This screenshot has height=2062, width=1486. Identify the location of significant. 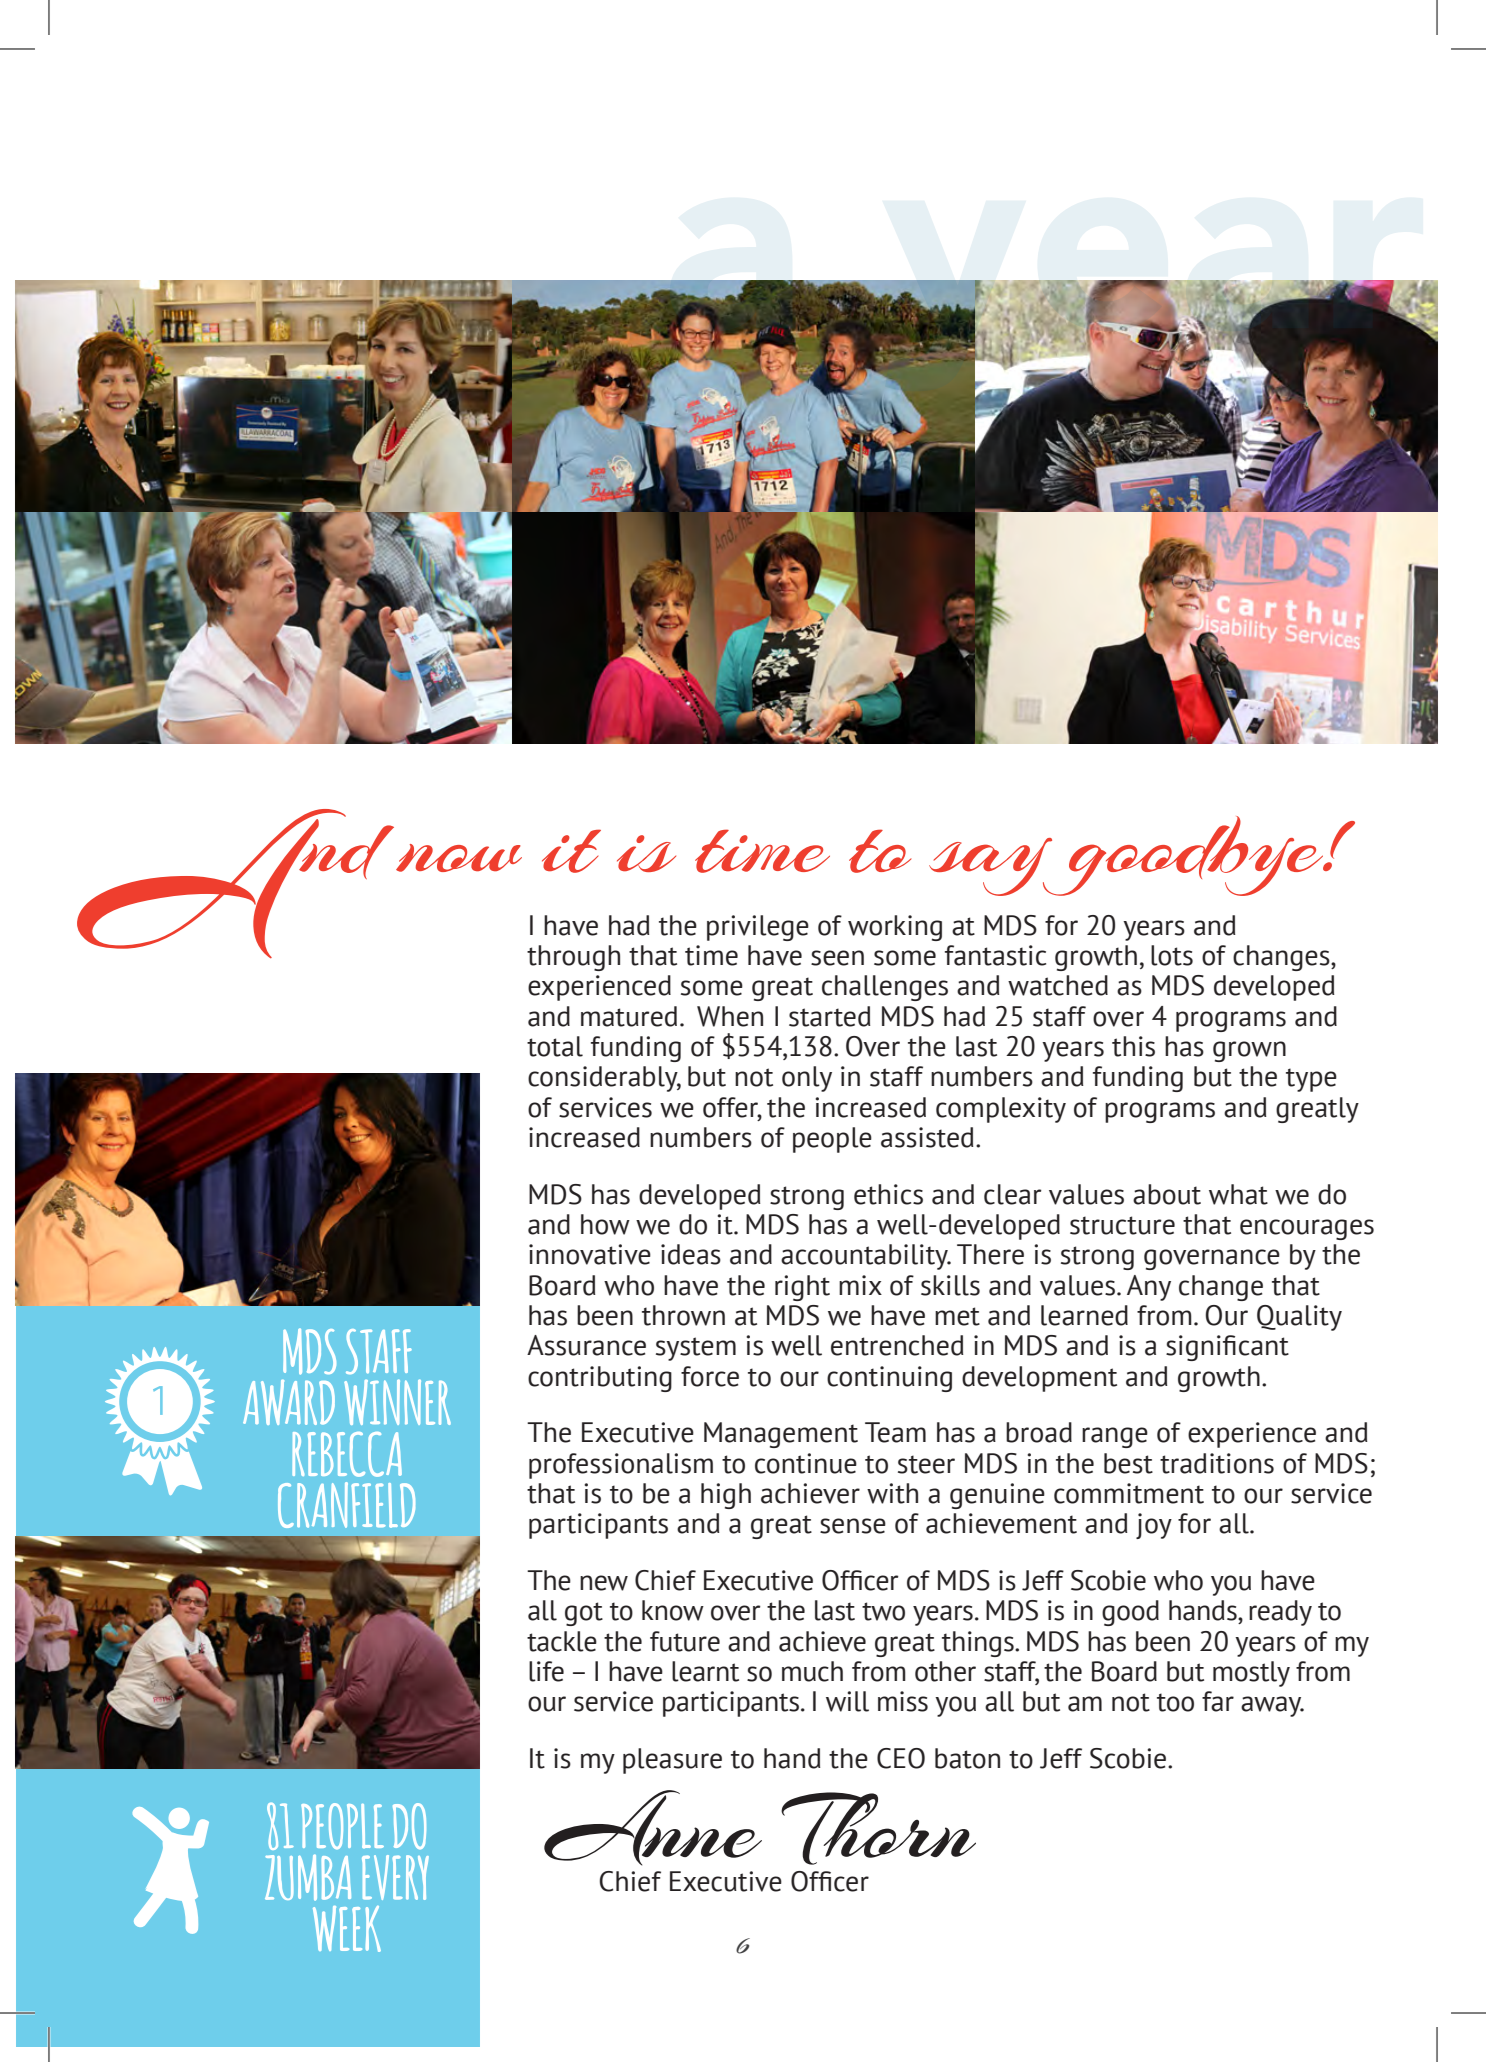
(1227, 1348).
